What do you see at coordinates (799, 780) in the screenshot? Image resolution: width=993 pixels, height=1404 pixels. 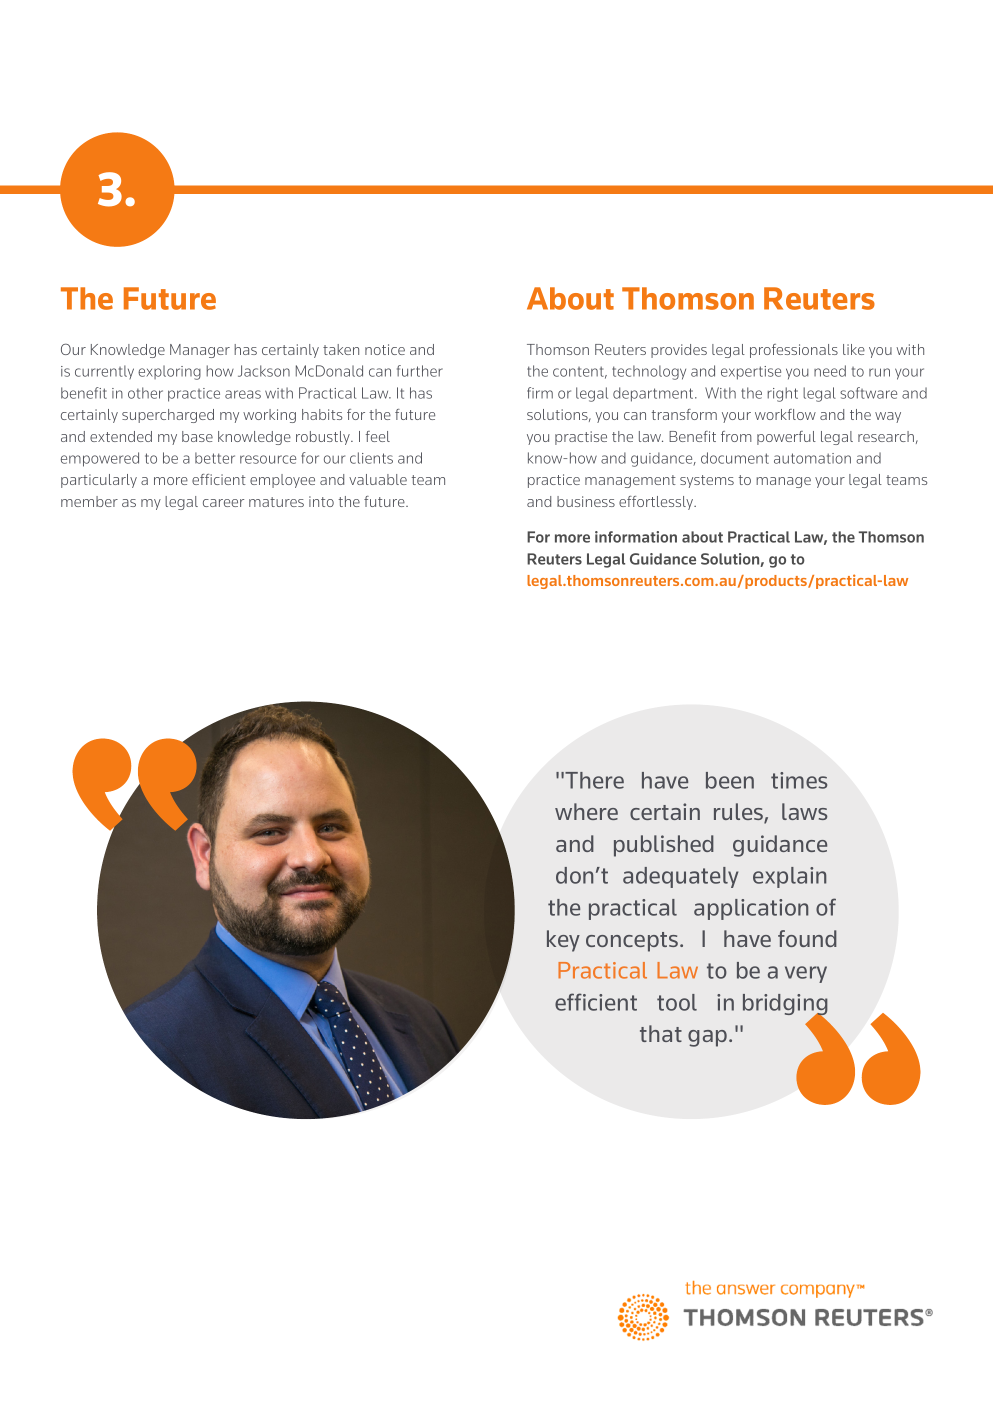 I see `times` at bounding box center [799, 780].
